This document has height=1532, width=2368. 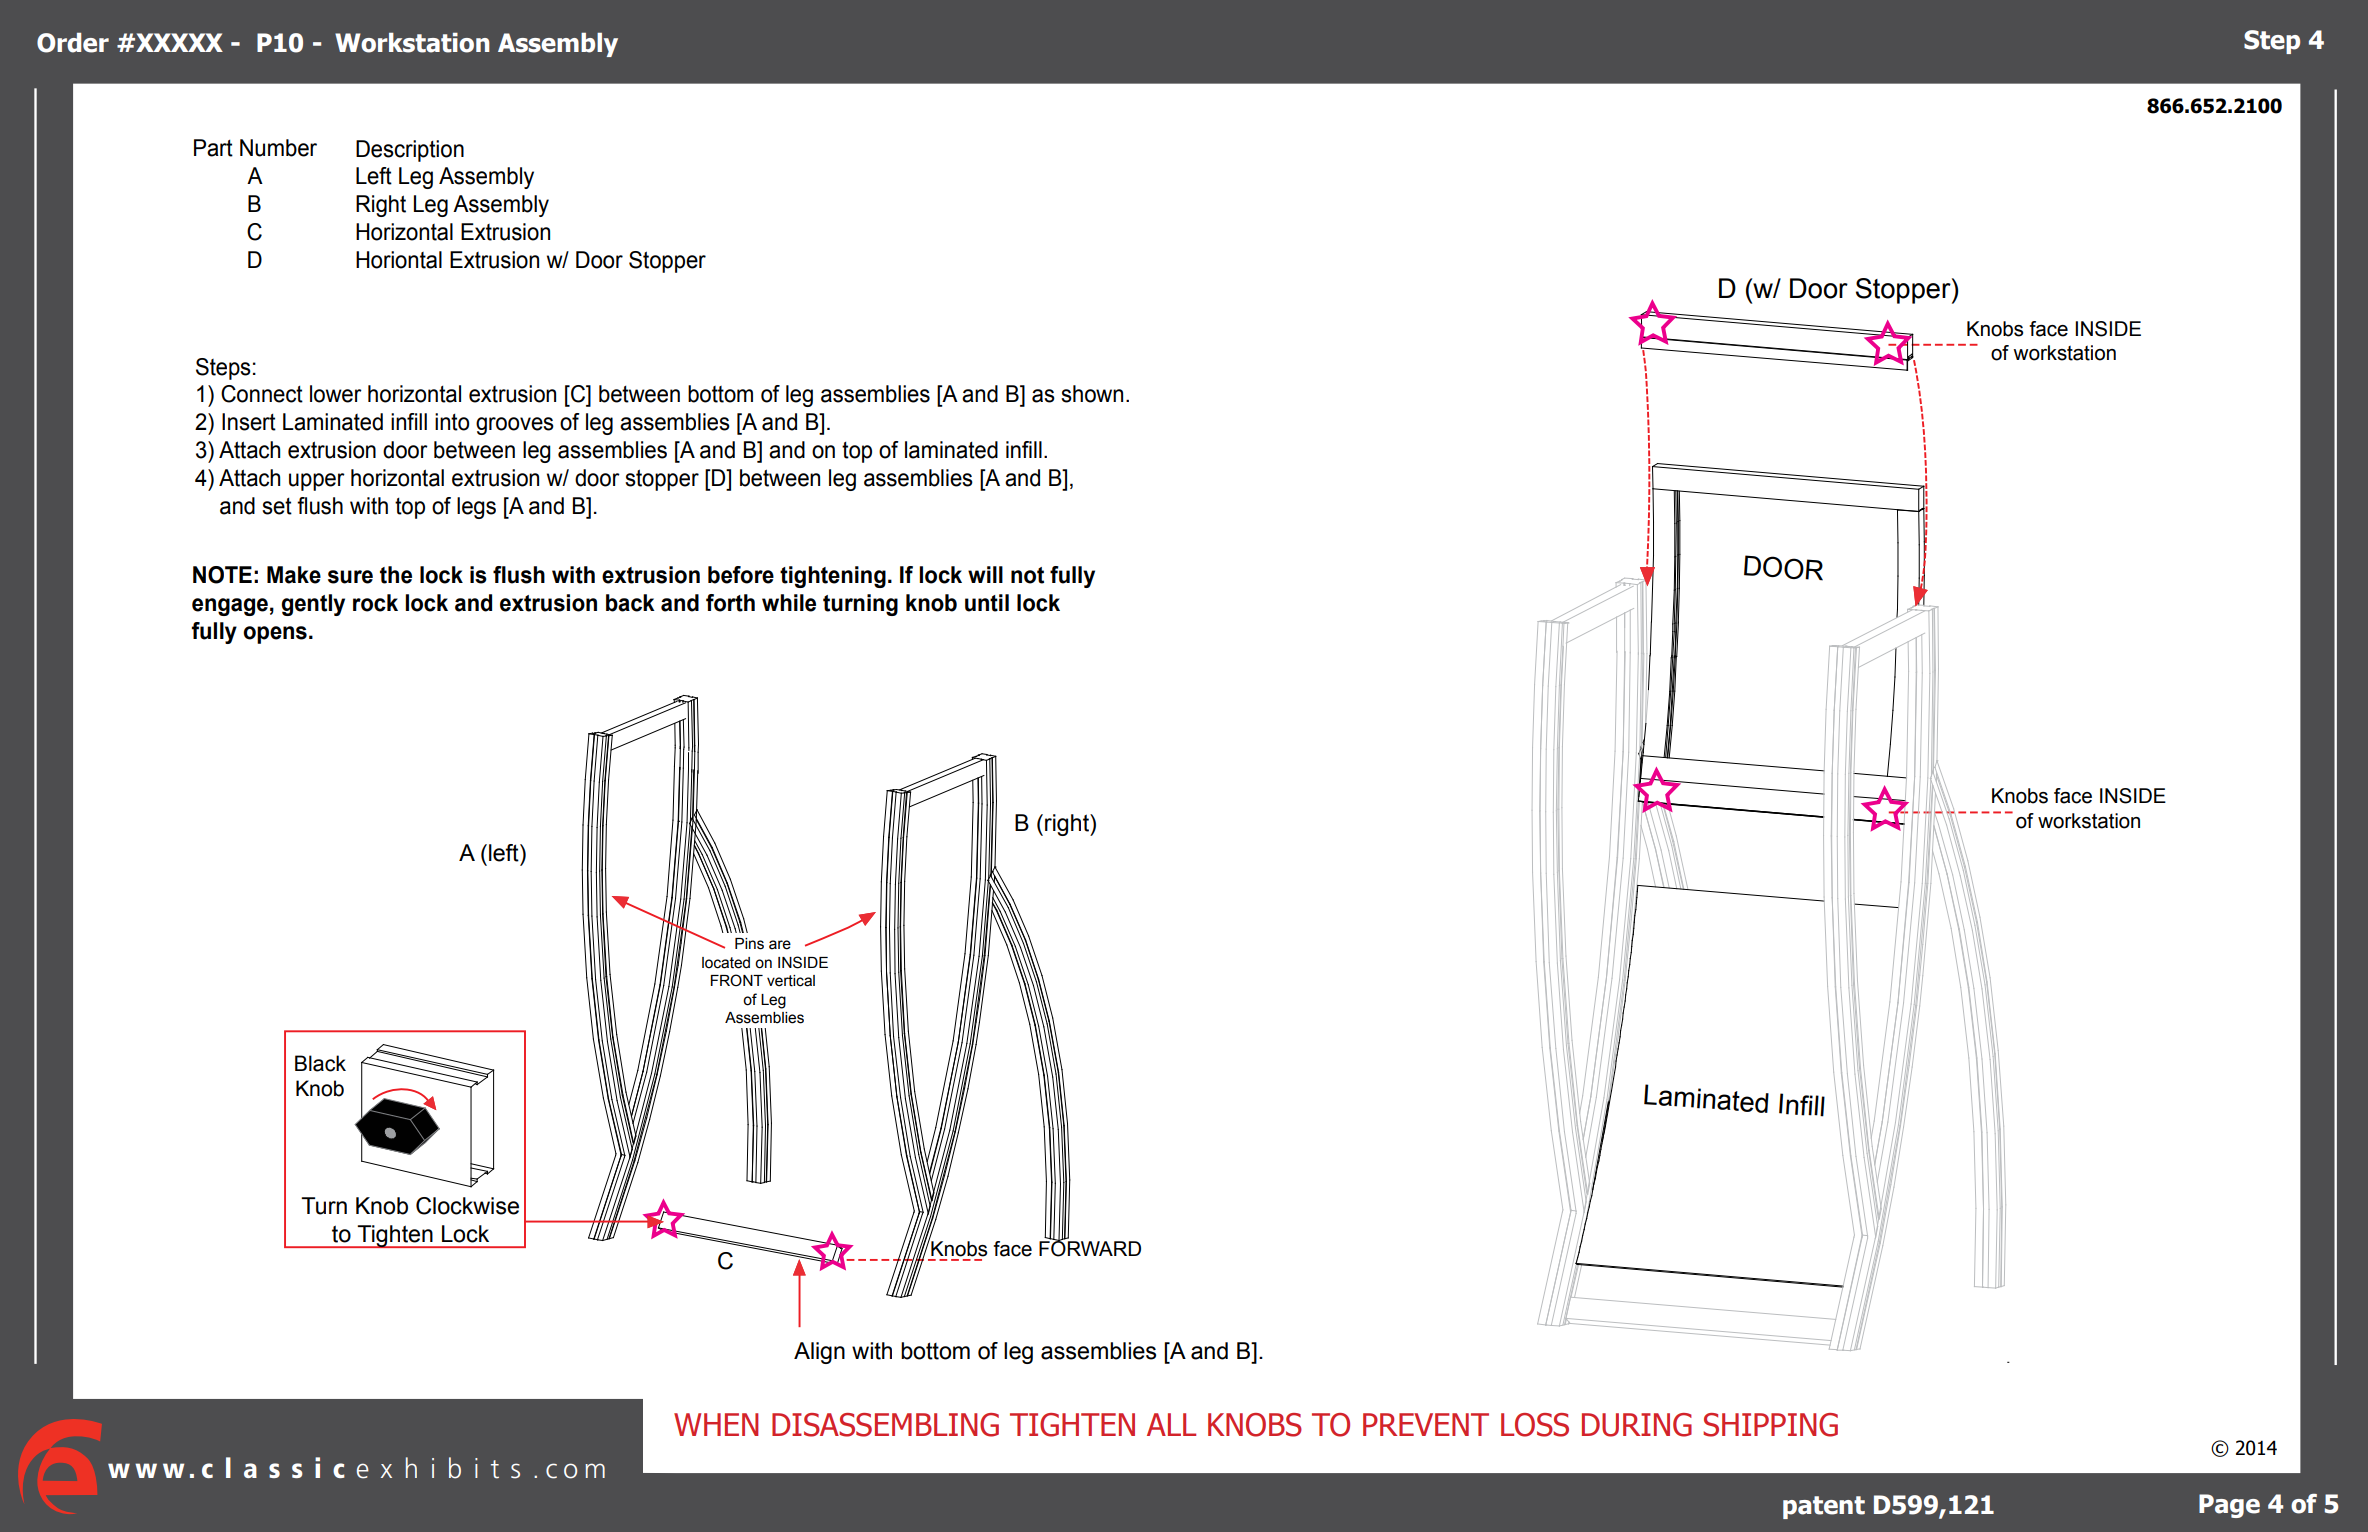 I want to click on SHIPPING, so click(x=1770, y=1425).
